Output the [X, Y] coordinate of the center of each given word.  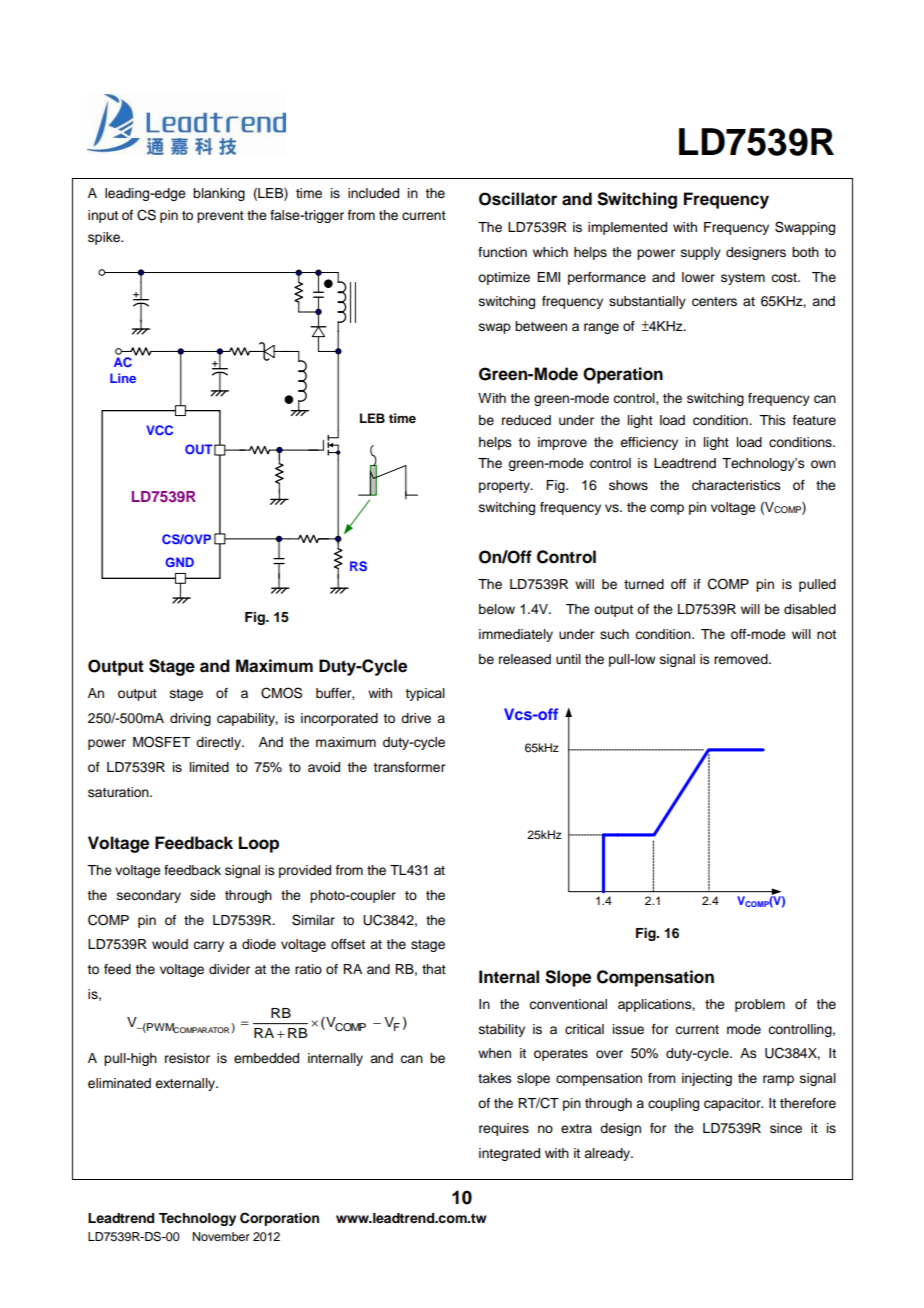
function [502, 252]
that [434, 969]
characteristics [736, 485]
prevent [220, 217]
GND [180, 562]
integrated [509, 1154]
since [786, 1128]
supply [701, 253]
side [203, 895]
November [221, 1236]
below [497, 609]
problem [760, 1005]
